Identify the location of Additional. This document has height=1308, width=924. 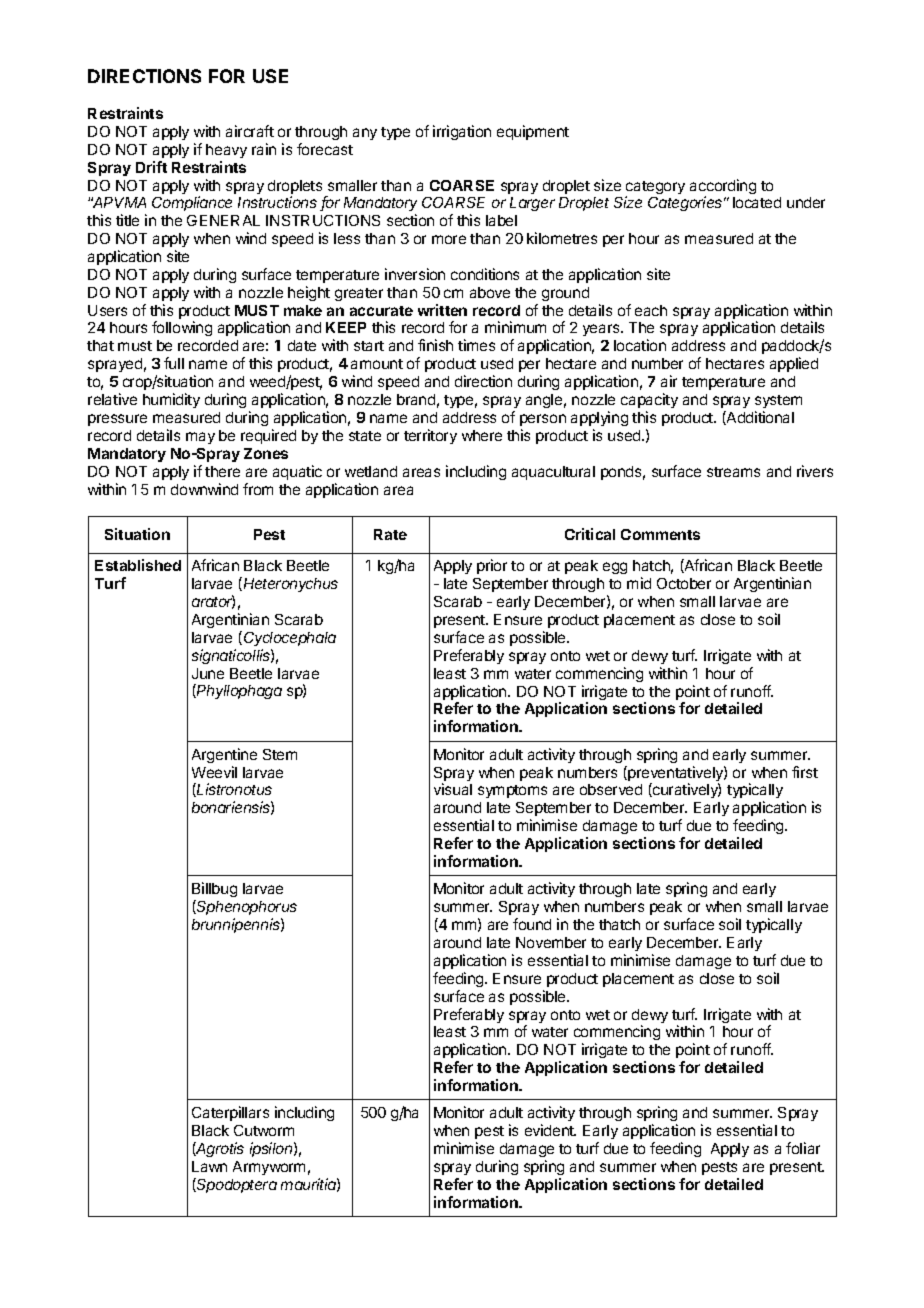
(759, 418).
